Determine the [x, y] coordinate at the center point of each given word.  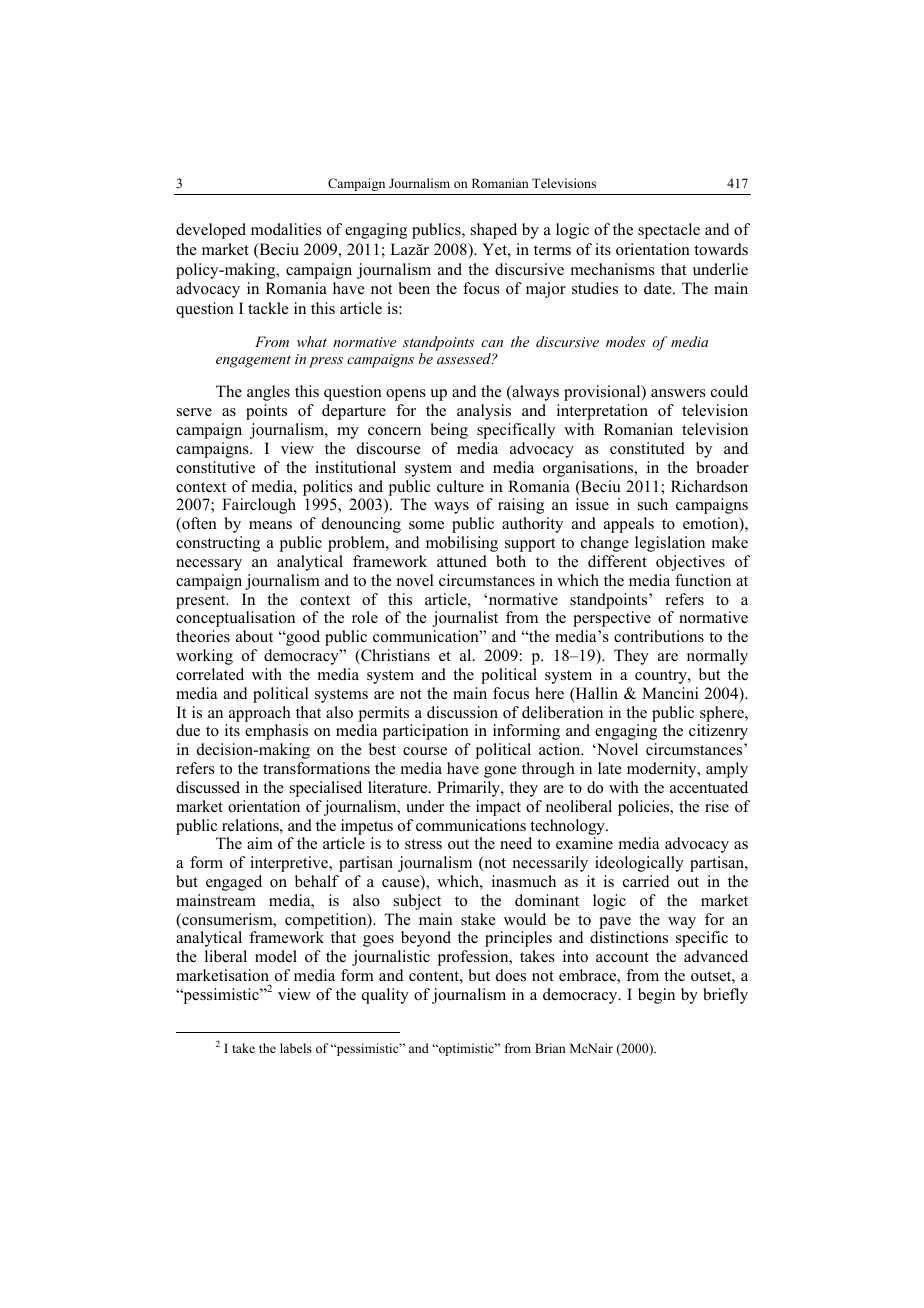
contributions [659, 636]
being [449, 431]
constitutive [215, 467]
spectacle [669, 231]
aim [260, 843]
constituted [647, 448]
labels [296, 1048]
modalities [286, 229]
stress [423, 844]
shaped [494, 231]
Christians [394, 656]
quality [385, 996]
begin [656, 996]
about [254, 636]
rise [717, 806]
